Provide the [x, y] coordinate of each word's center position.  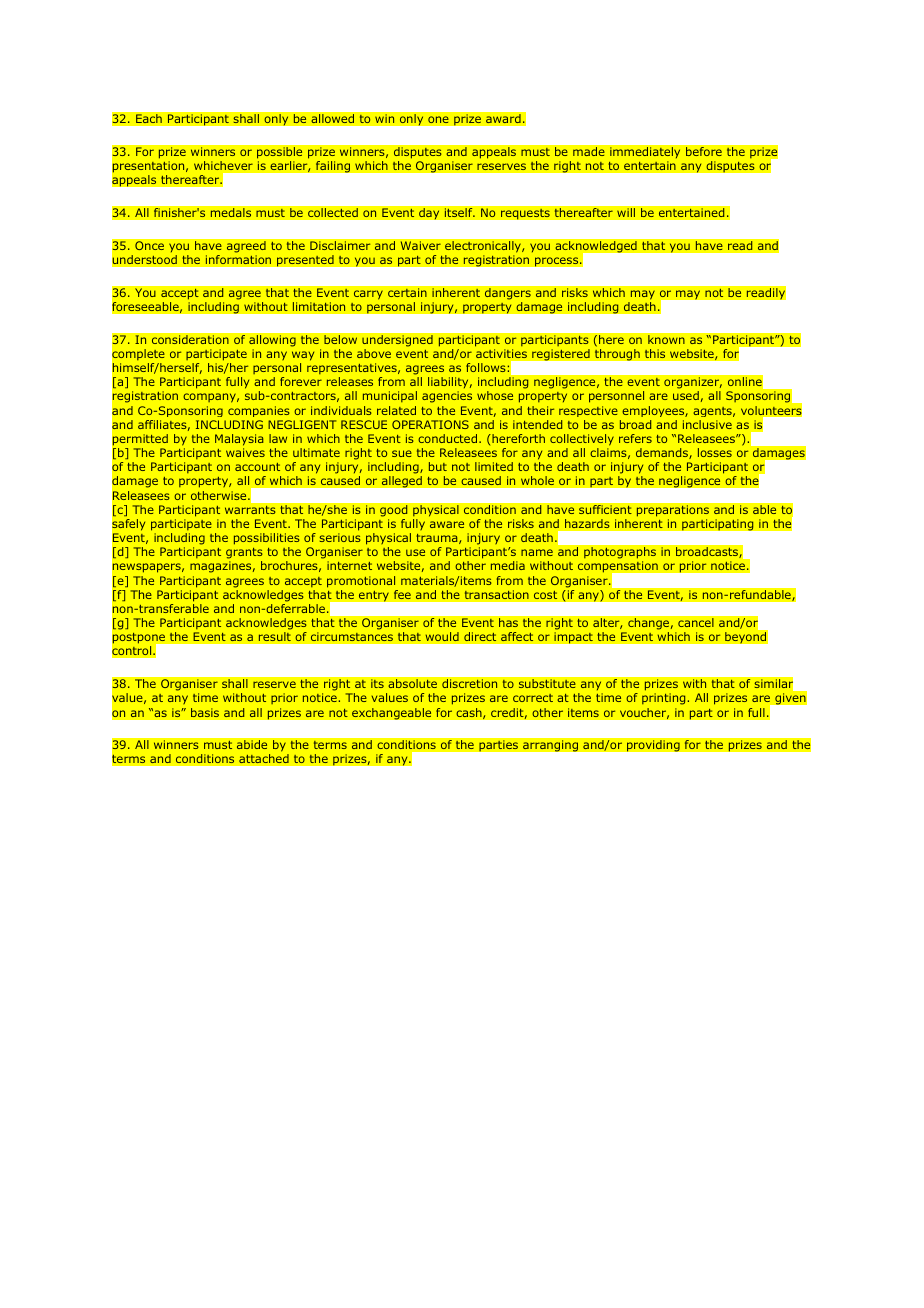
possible [280, 153]
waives [245, 452]
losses [715, 452]
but [438, 466]
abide [252, 745]
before [704, 152]
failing [332, 167]
